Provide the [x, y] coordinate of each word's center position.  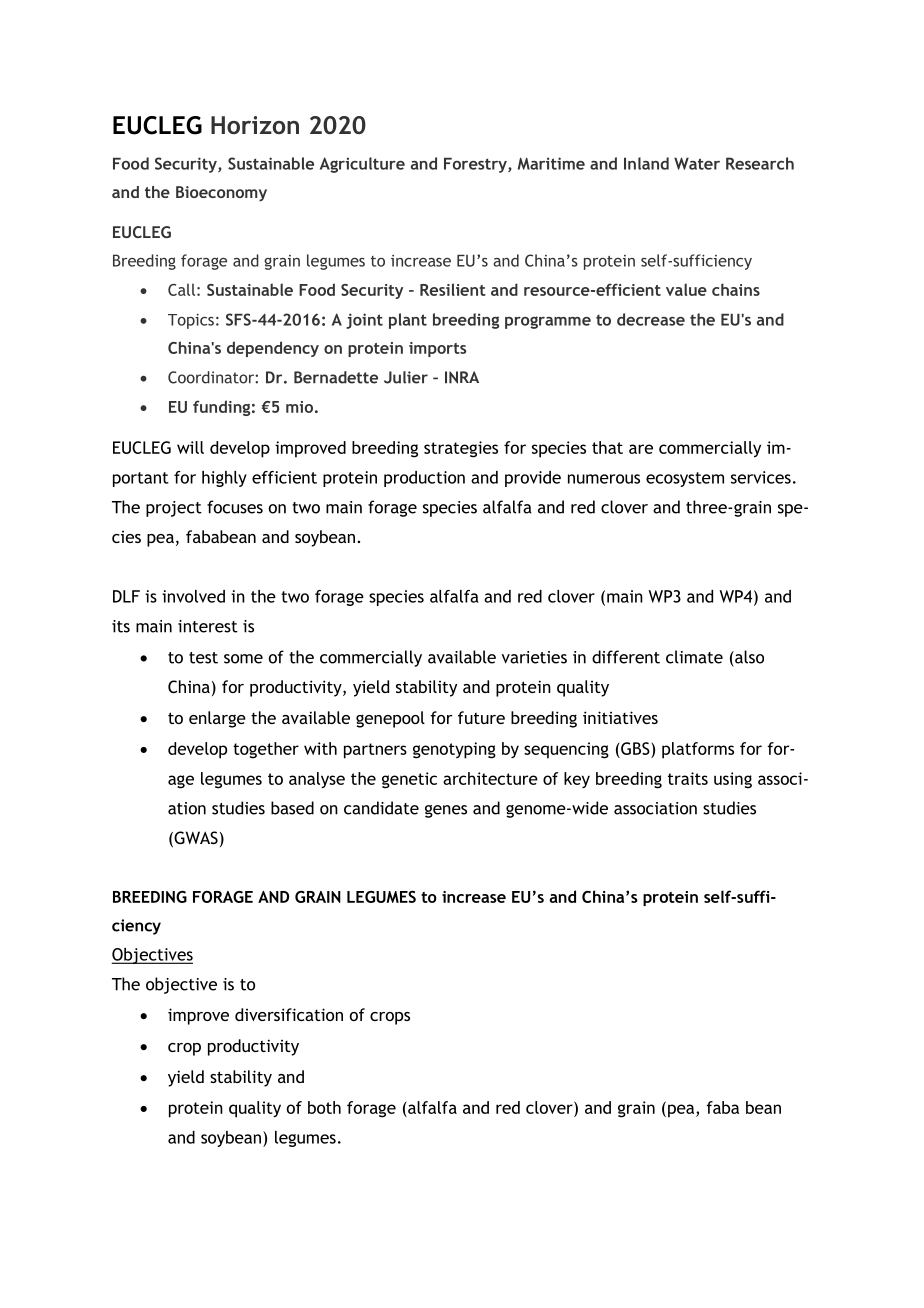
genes [446, 811]
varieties [534, 657]
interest [208, 626]
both [324, 1107]
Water [697, 164]
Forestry [476, 165]
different [626, 657]
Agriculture [362, 165]
